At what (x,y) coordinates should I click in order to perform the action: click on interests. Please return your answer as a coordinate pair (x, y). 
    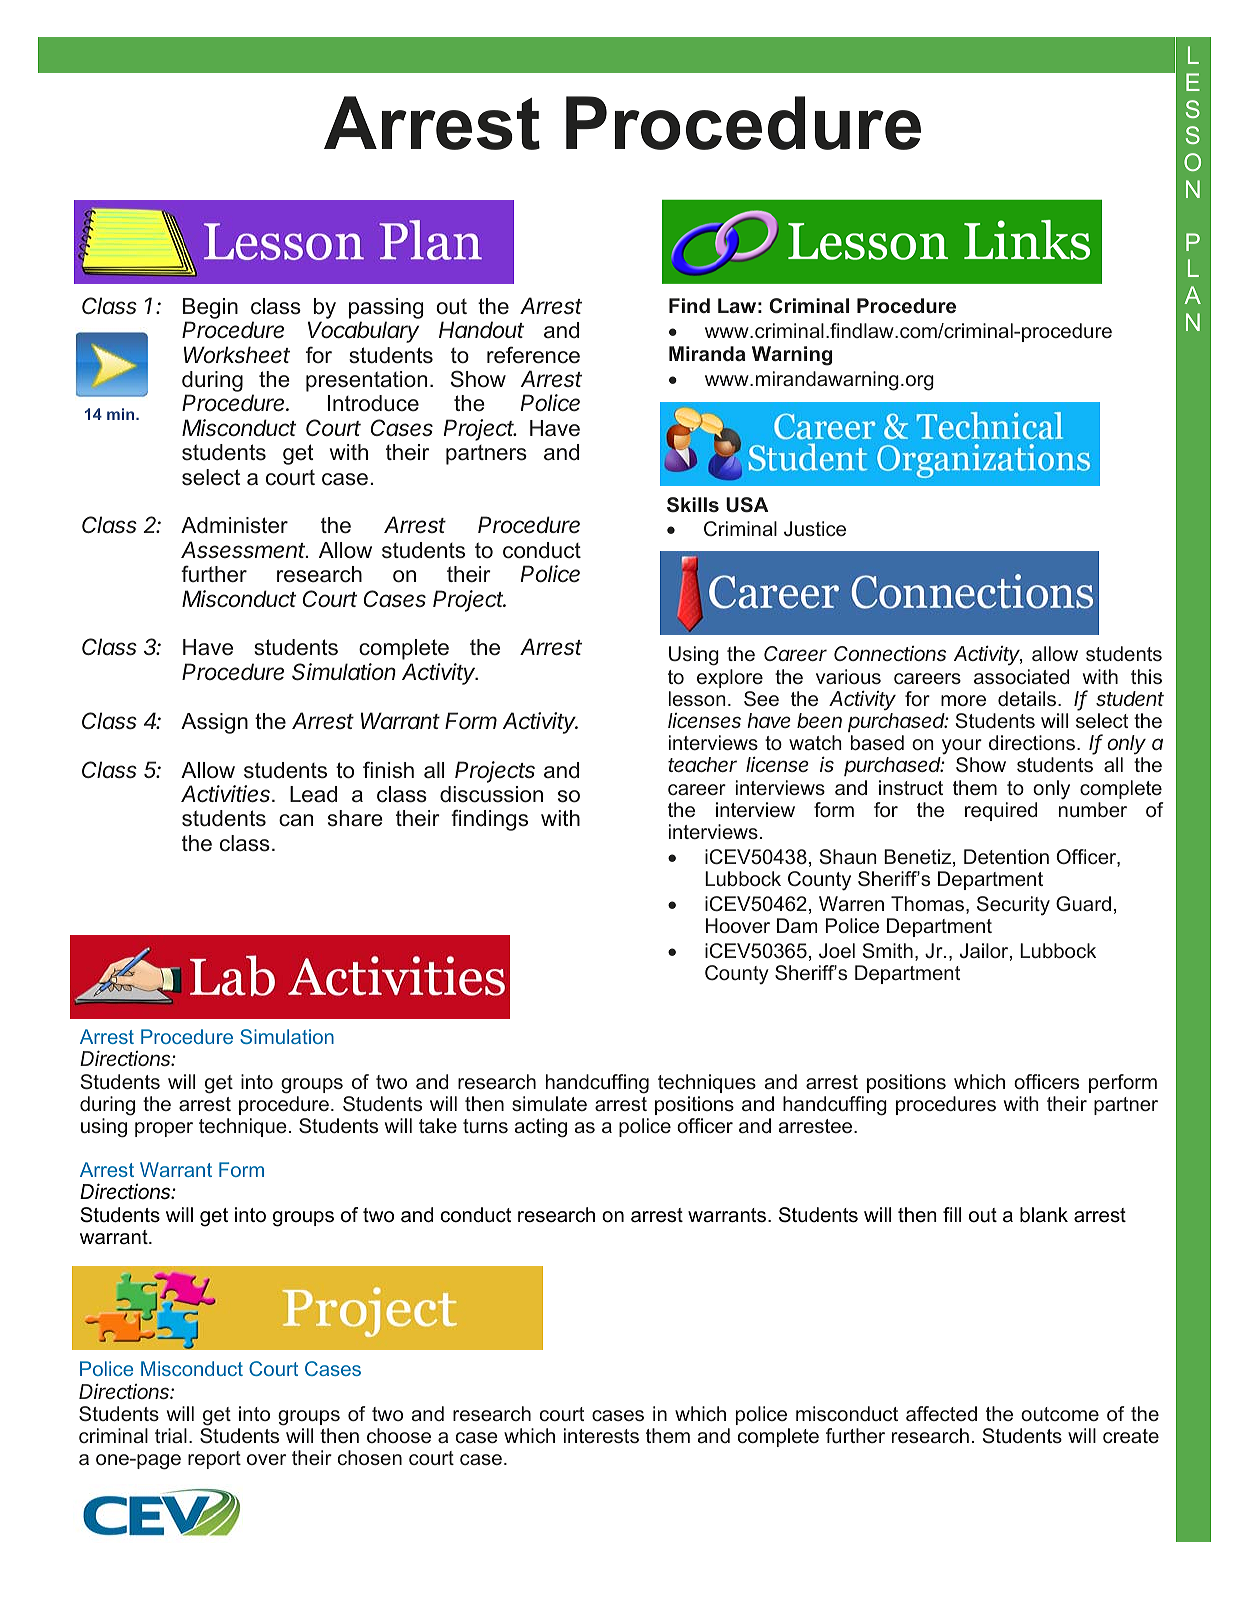
    Looking at the image, I should click on (601, 1435).
